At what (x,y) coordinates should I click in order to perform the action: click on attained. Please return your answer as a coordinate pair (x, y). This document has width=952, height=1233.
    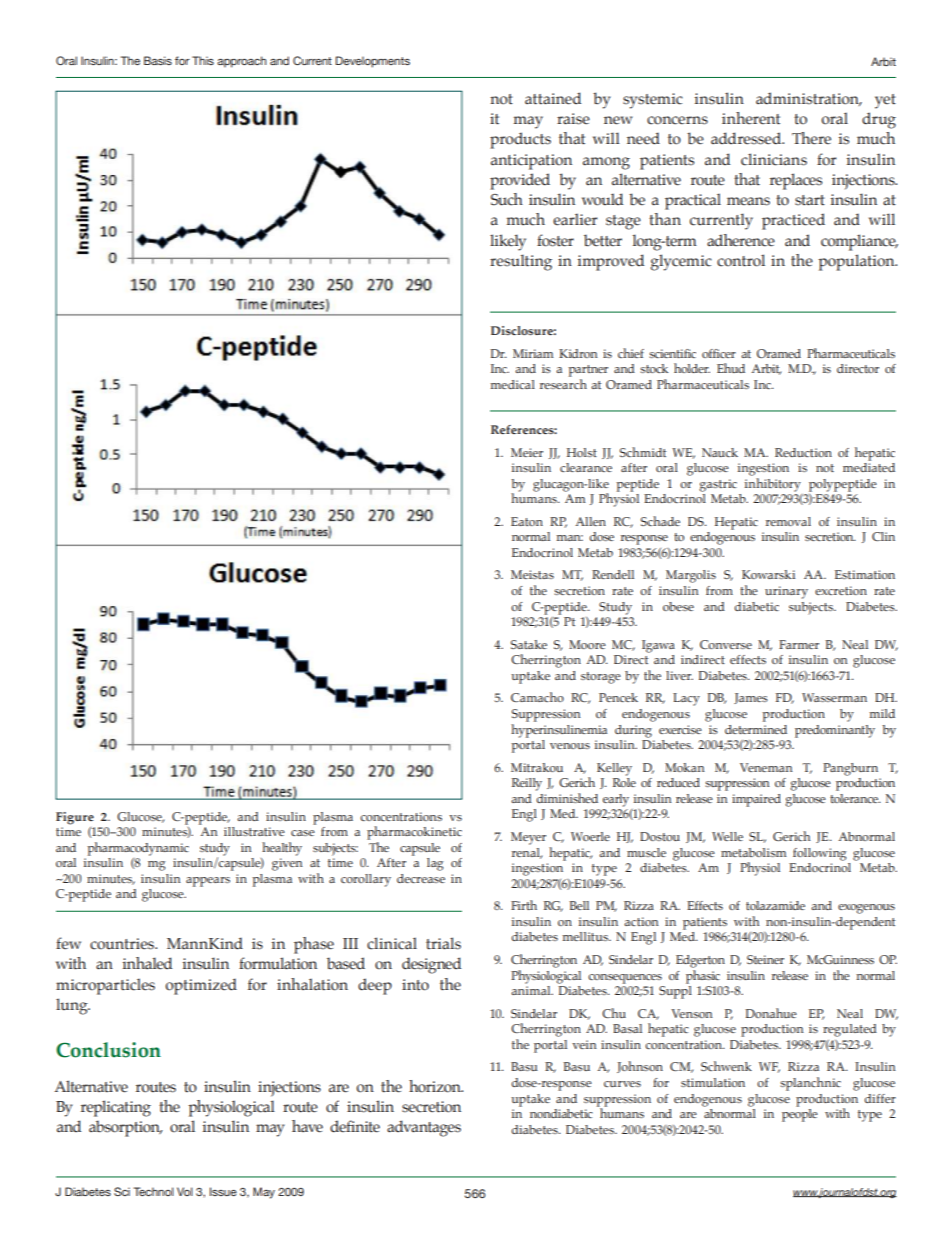
    Looking at the image, I should click on (553, 98).
